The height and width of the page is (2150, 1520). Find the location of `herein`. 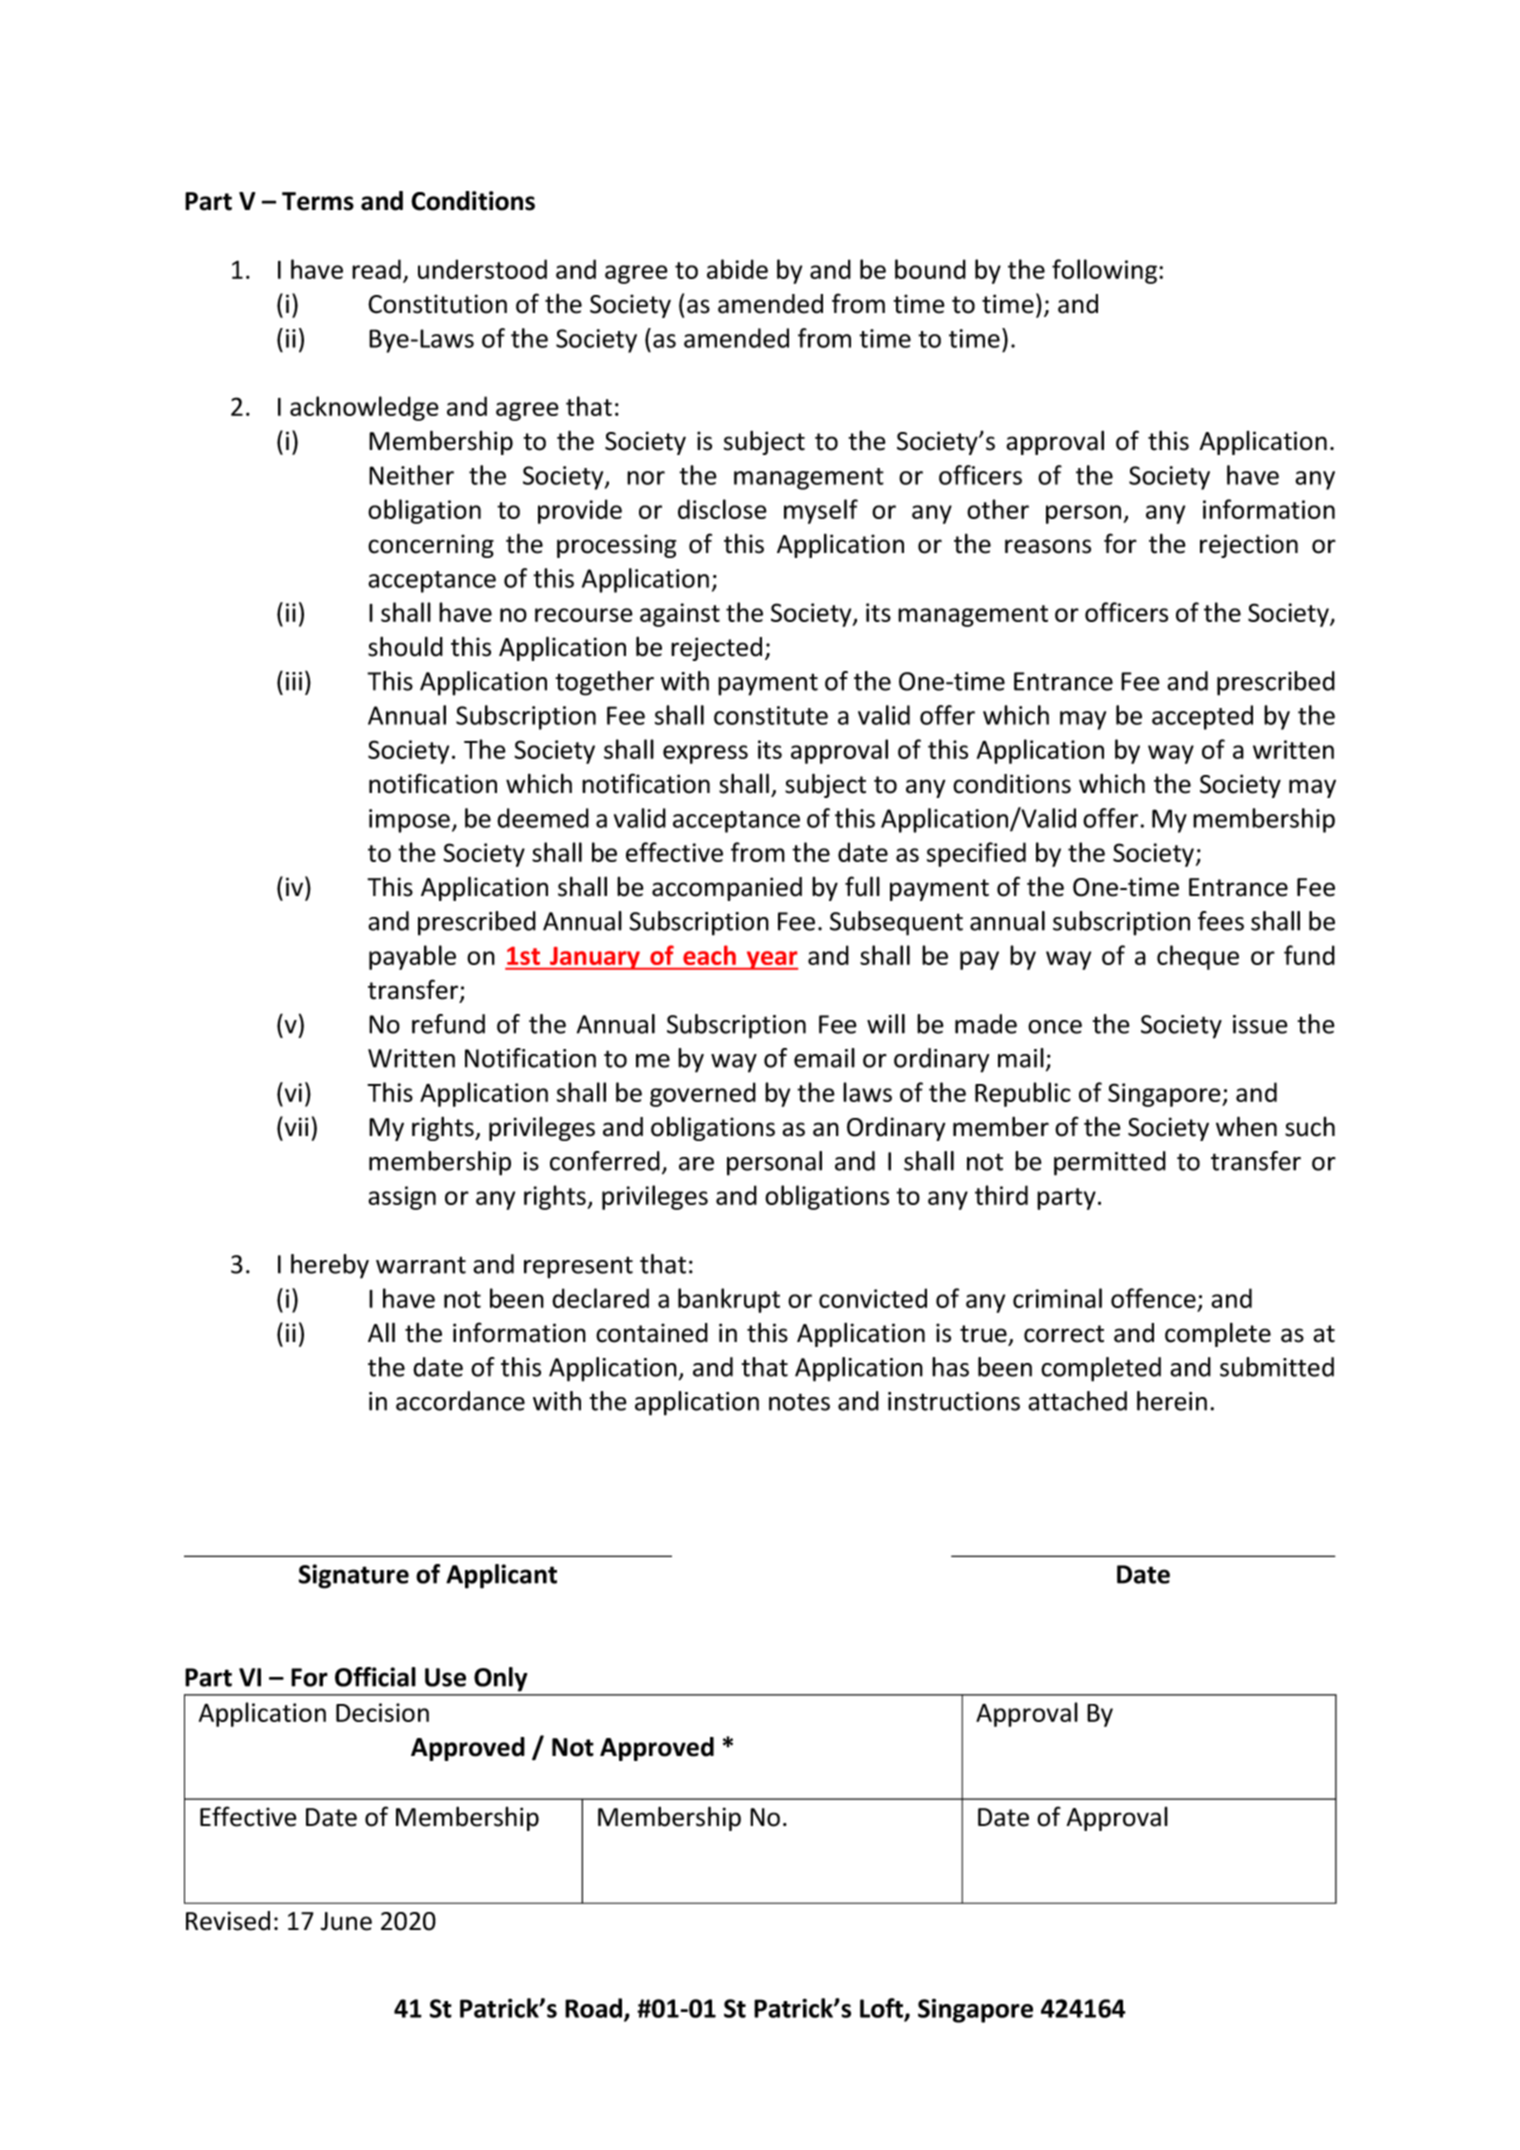

herein is located at coordinates (1172, 1401).
